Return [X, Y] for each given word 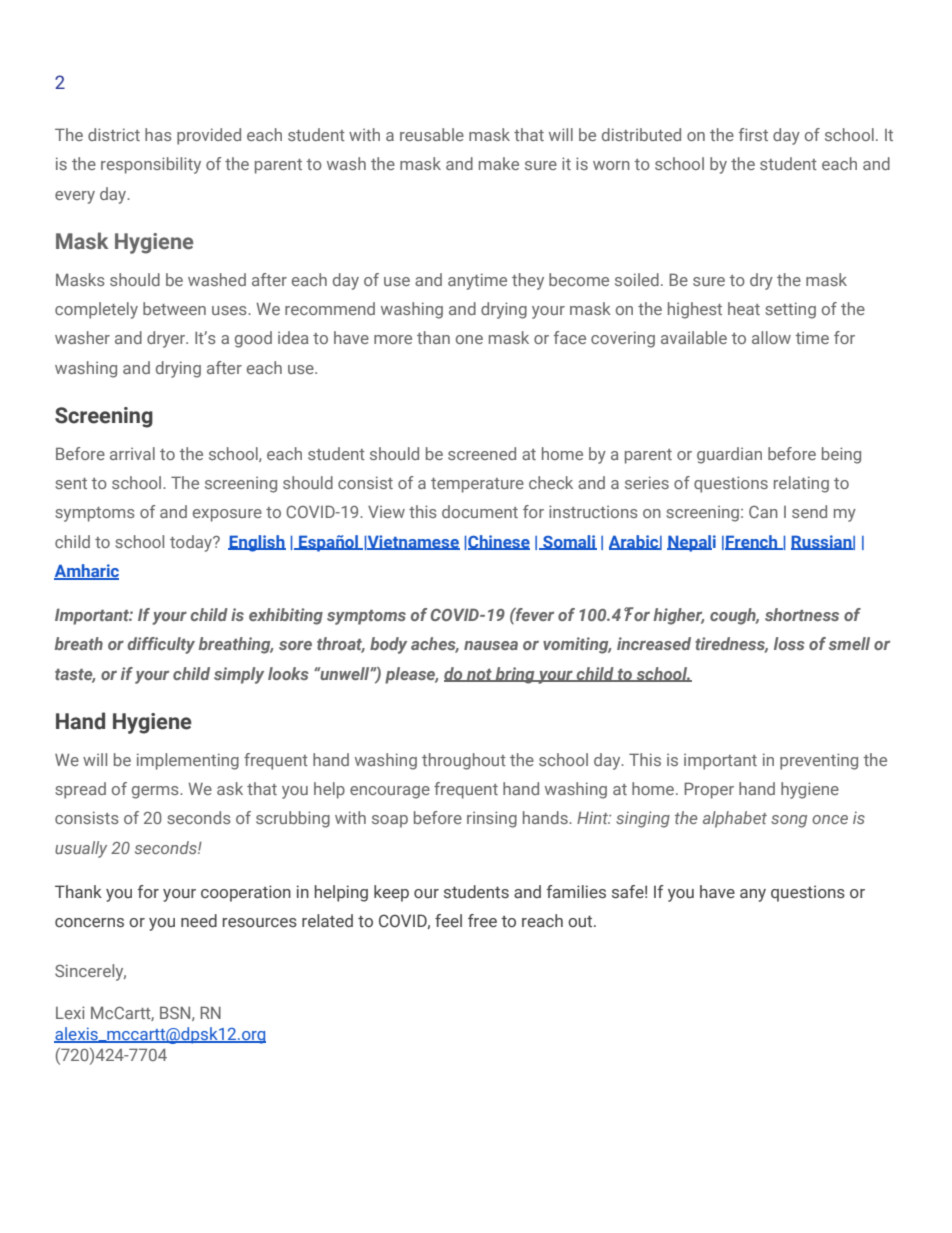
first [753, 134]
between [174, 308]
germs [156, 792]
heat [744, 308]
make [499, 163]
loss [789, 643]
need [199, 921]
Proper [709, 790]
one [469, 339]
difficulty [161, 645]
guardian [729, 455]
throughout [464, 761]
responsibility [151, 165]
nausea [491, 645]
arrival [132, 453]
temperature [477, 485]
